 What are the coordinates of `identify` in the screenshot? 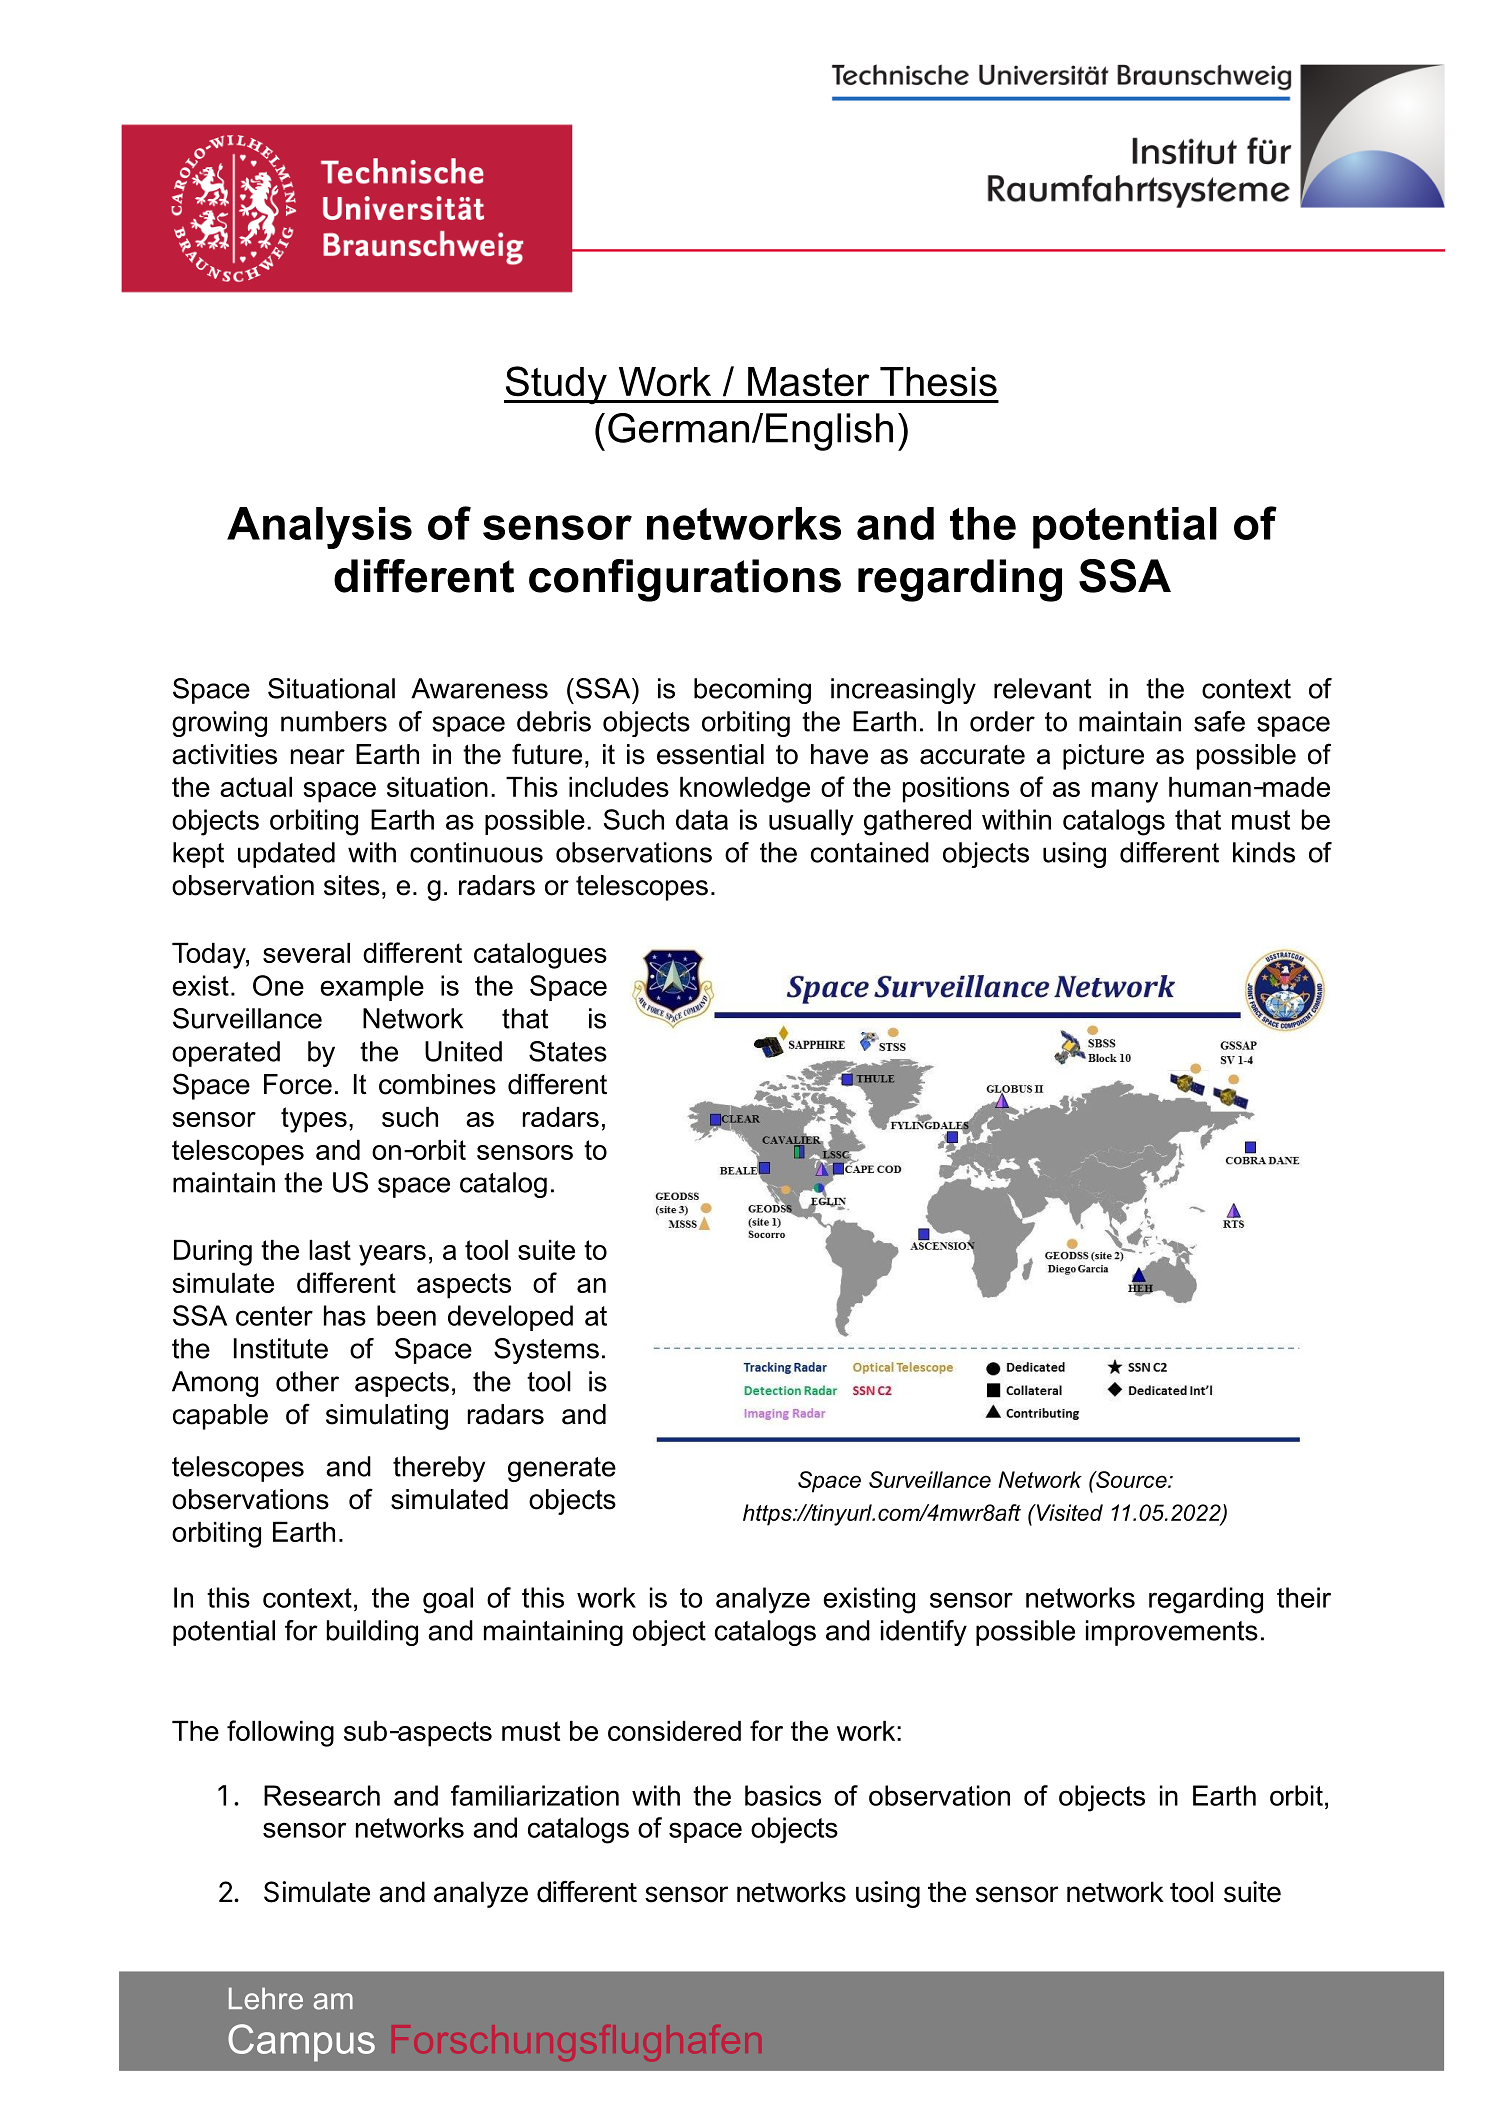 It's located at (924, 1633).
